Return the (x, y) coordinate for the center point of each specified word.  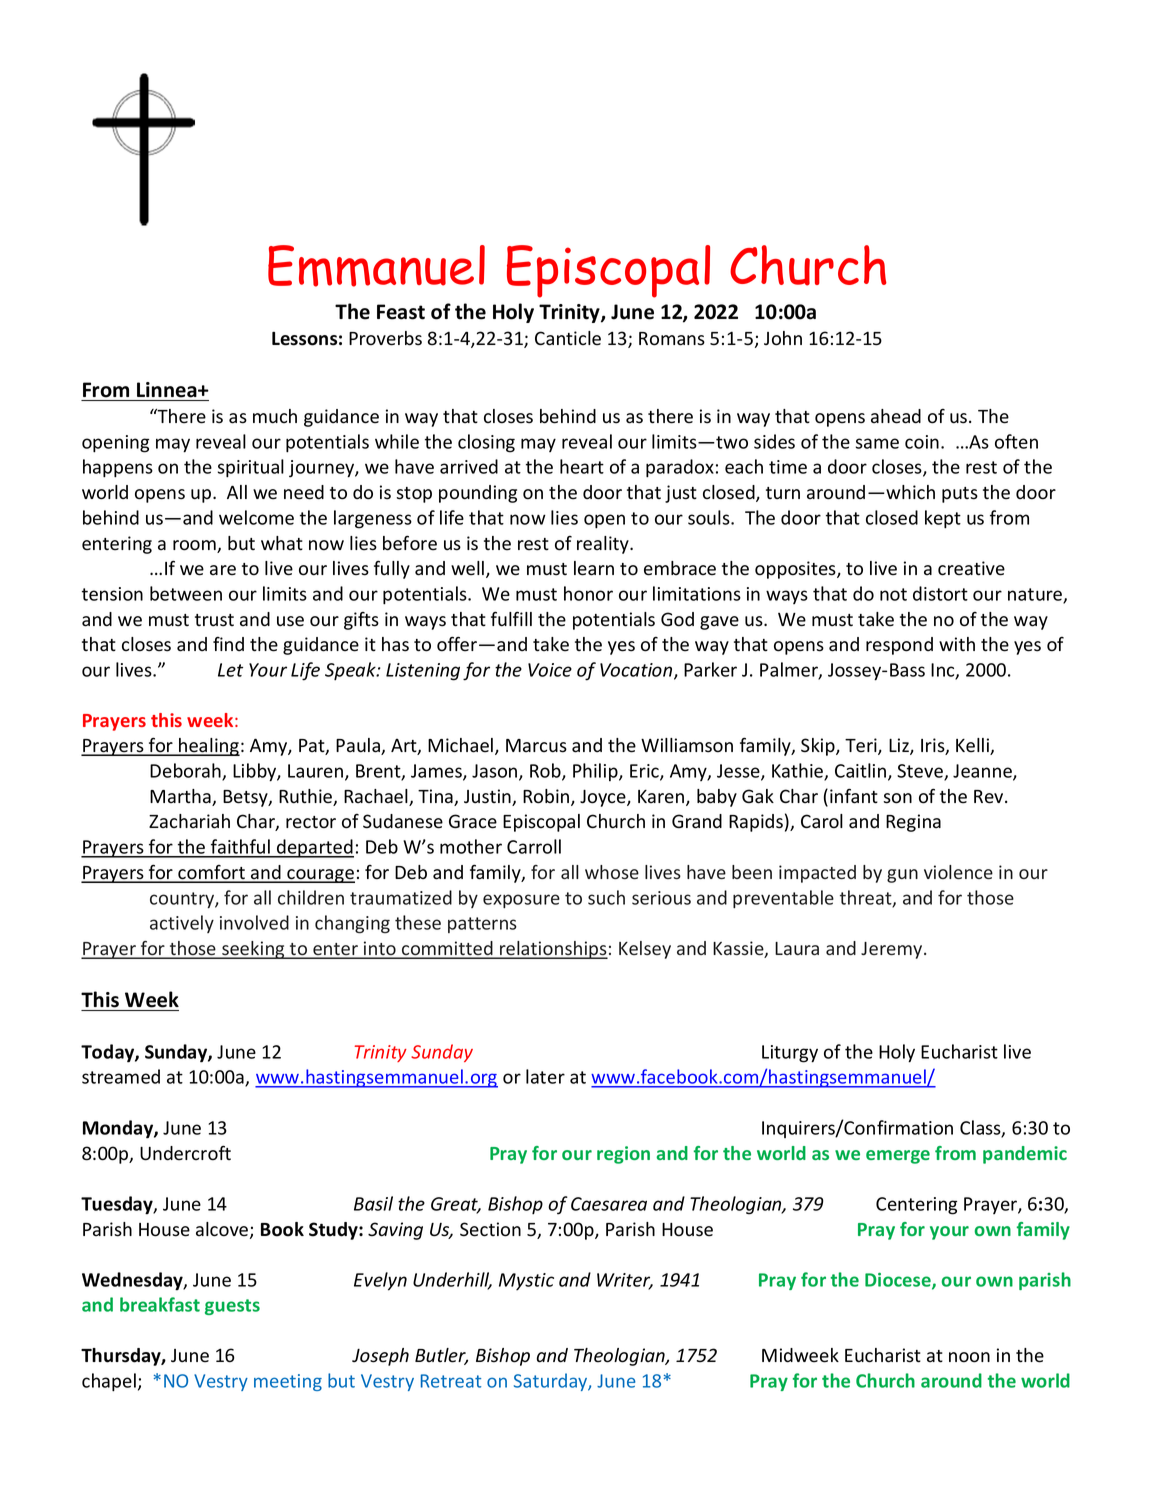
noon (969, 1357)
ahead (896, 416)
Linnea (168, 390)
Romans (672, 339)
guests (232, 1307)
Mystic (526, 1281)
